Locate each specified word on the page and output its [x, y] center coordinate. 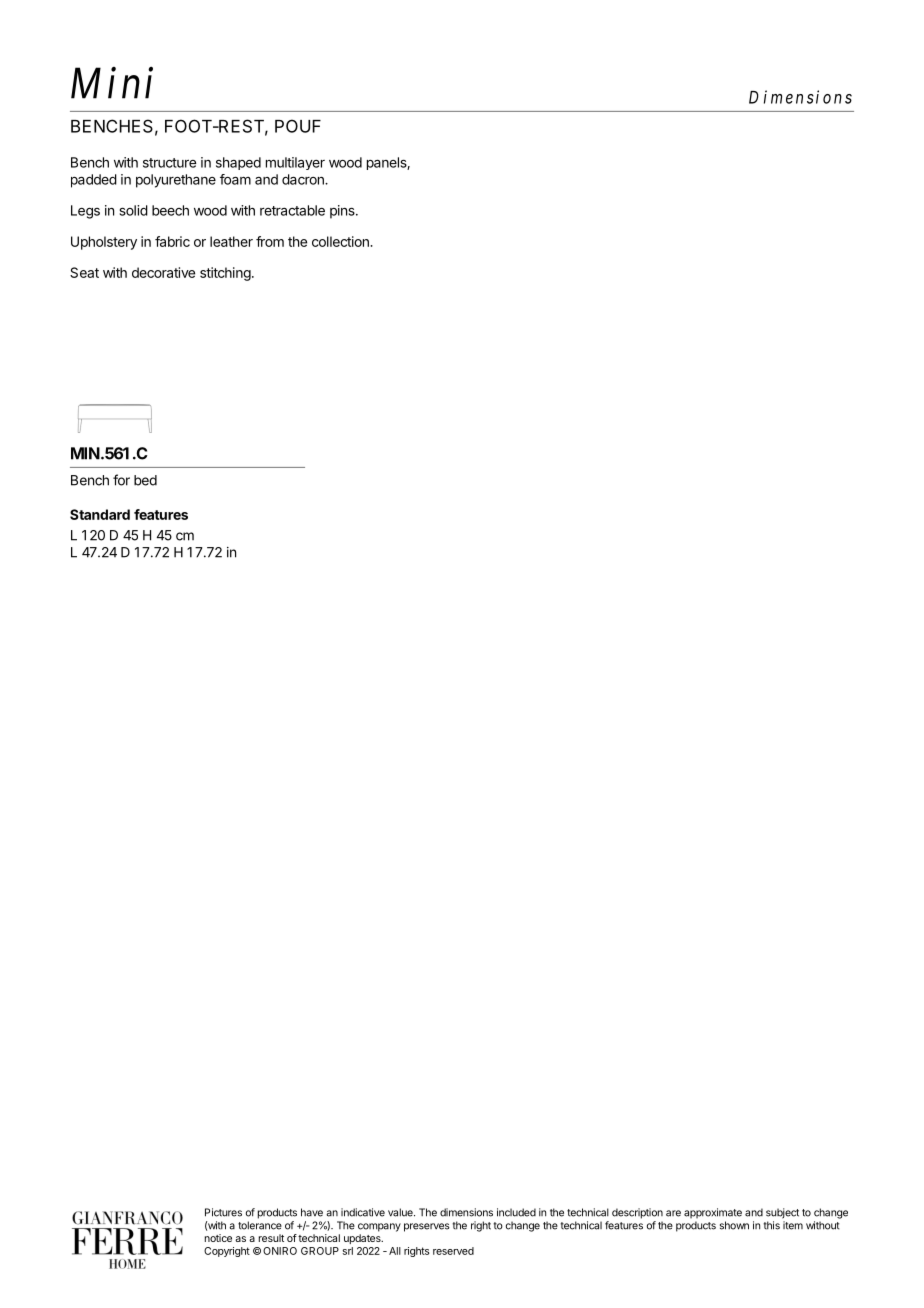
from [270, 241]
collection [341, 241]
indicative [363, 1212]
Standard [100, 514]
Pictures [223, 1212]
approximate [713, 1213]
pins [343, 212]
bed [145, 480]
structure [169, 163]
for [121, 480]
